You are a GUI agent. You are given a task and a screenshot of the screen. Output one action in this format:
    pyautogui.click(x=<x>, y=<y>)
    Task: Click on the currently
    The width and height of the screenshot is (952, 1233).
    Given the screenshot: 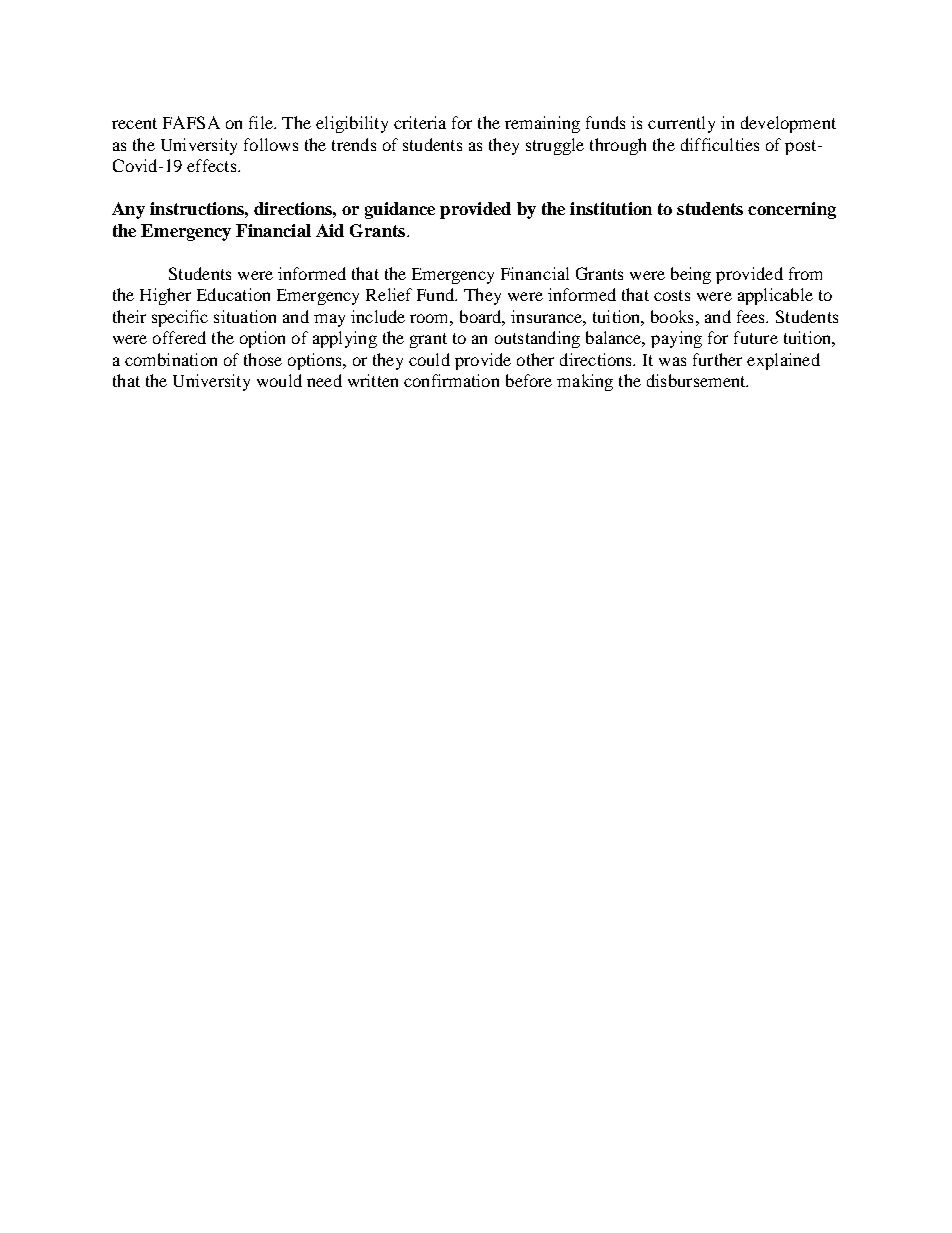 What is the action you would take?
    pyautogui.click(x=681, y=124)
